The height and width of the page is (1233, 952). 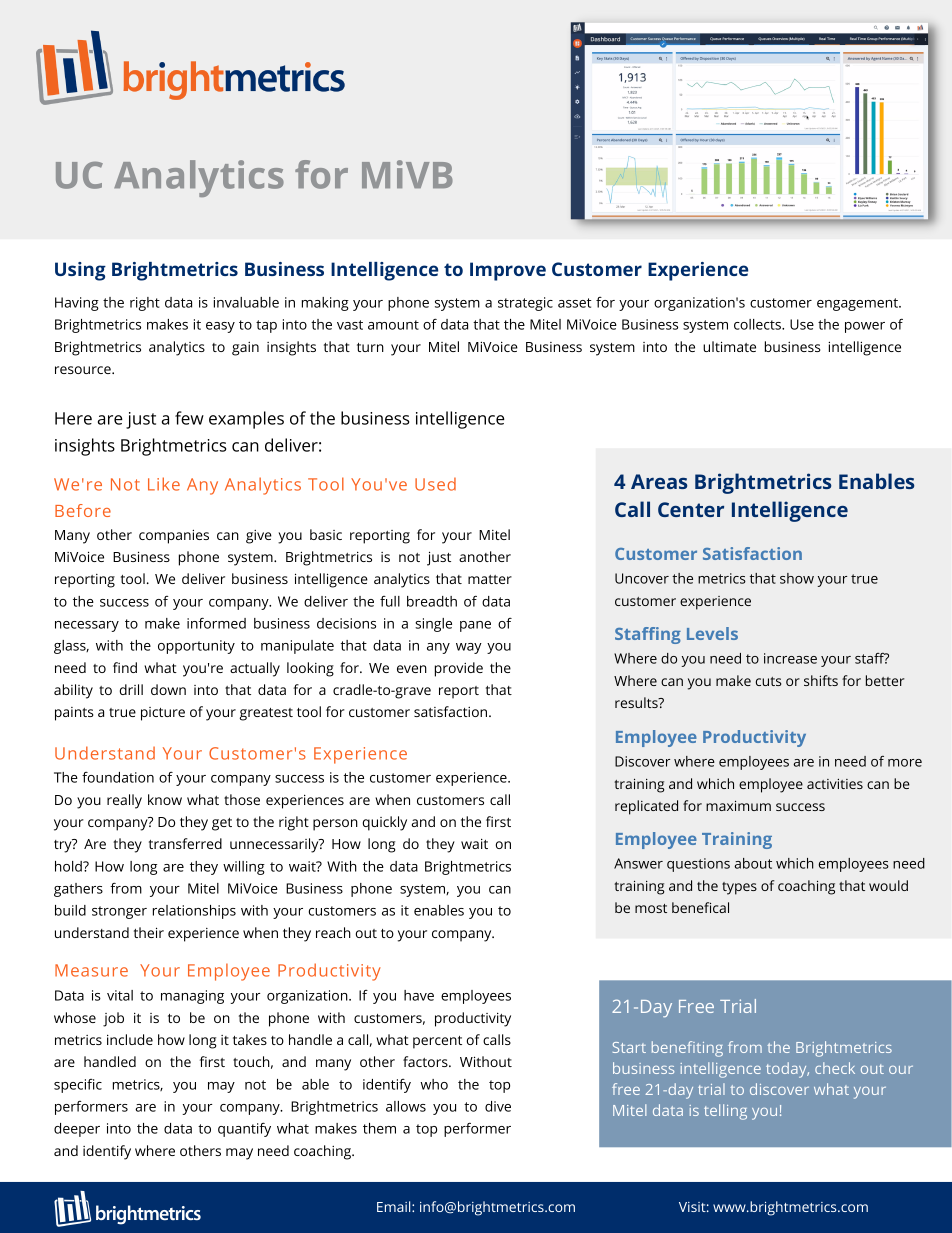 I want to click on quantify, so click(x=244, y=1129).
